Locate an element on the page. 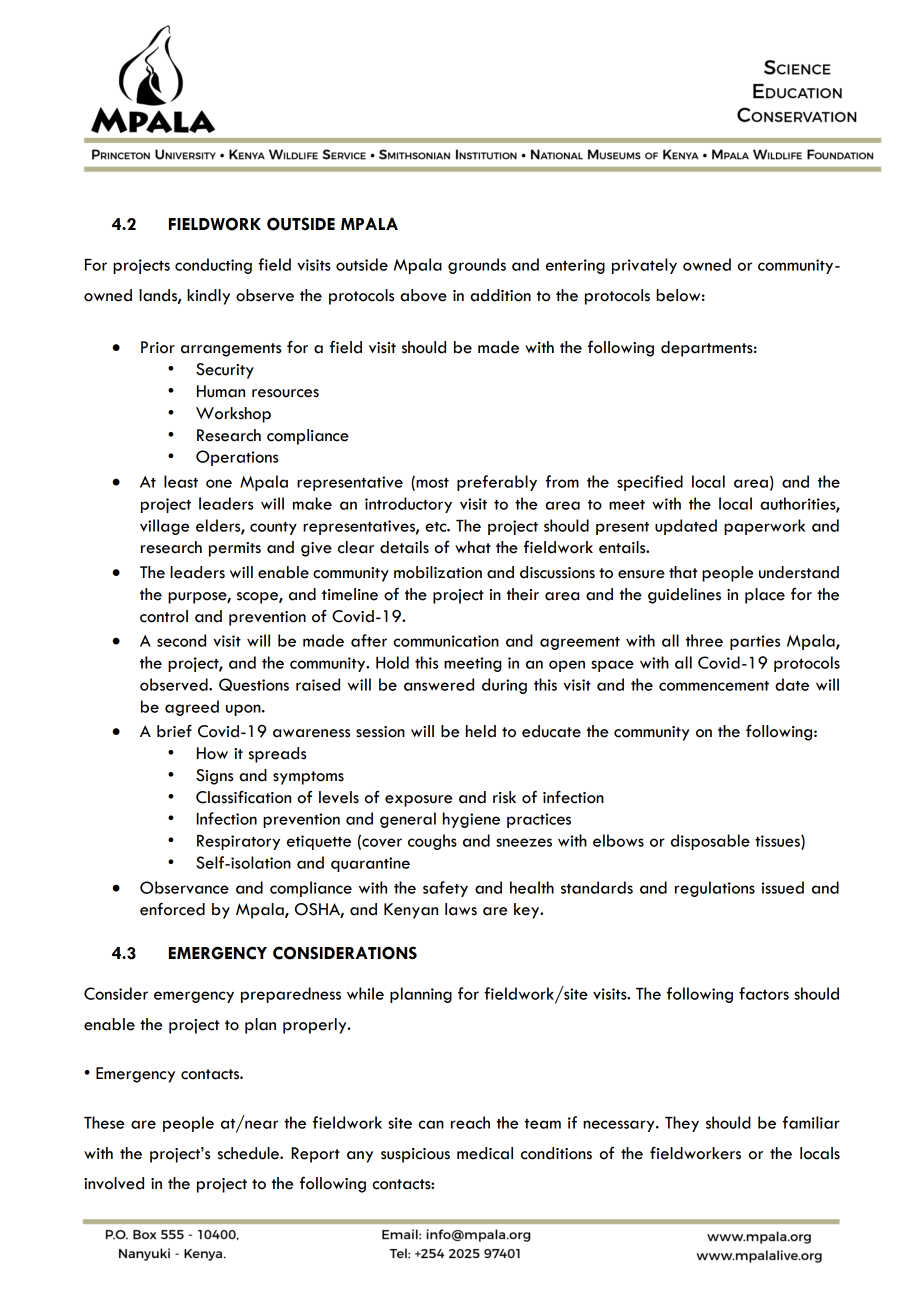  above is located at coordinates (423, 295).
